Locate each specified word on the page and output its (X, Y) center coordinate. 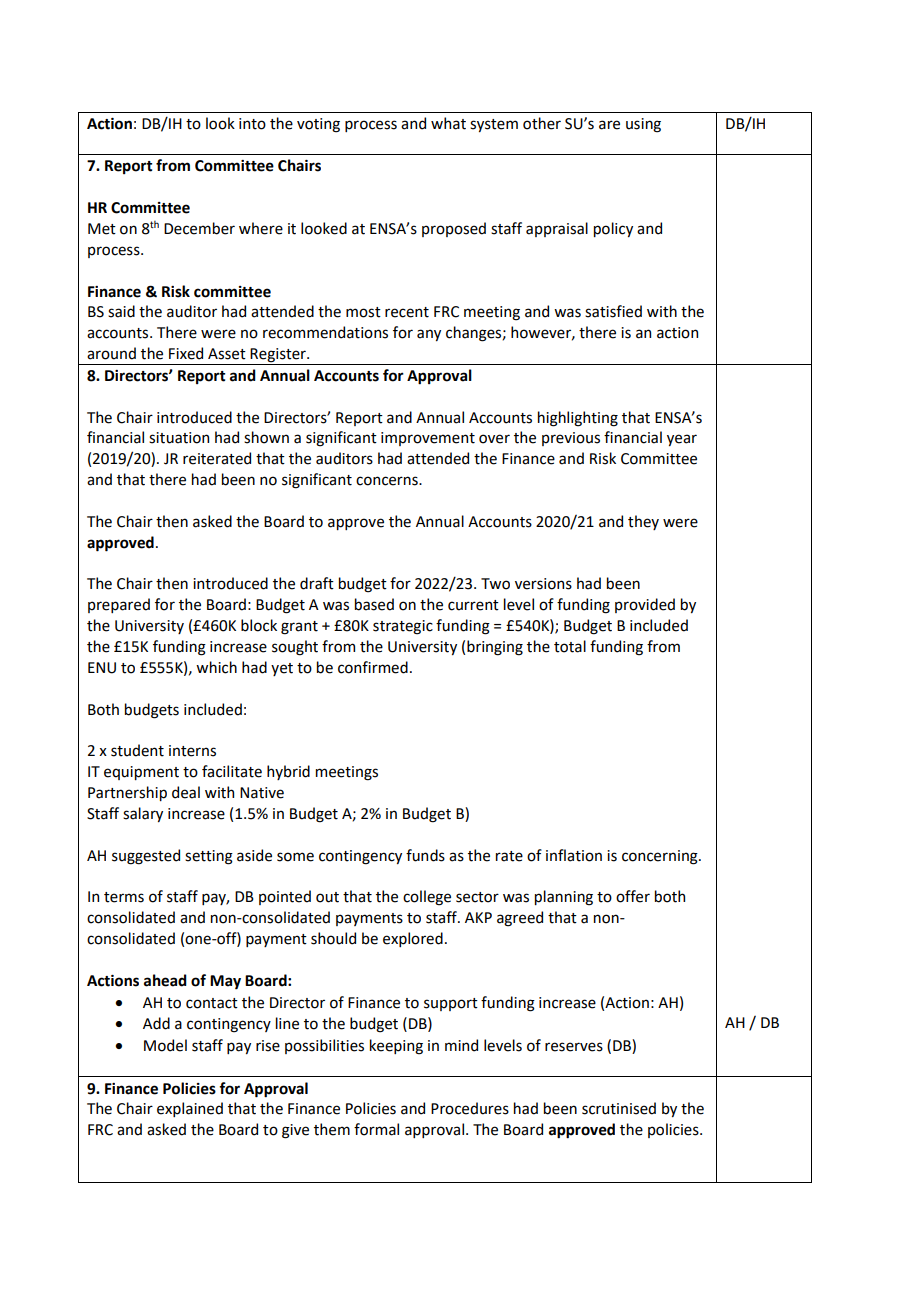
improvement (428, 439)
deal (186, 792)
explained (190, 1109)
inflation (574, 855)
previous (571, 439)
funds (425, 855)
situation (179, 438)
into (252, 124)
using (643, 125)
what (448, 123)
